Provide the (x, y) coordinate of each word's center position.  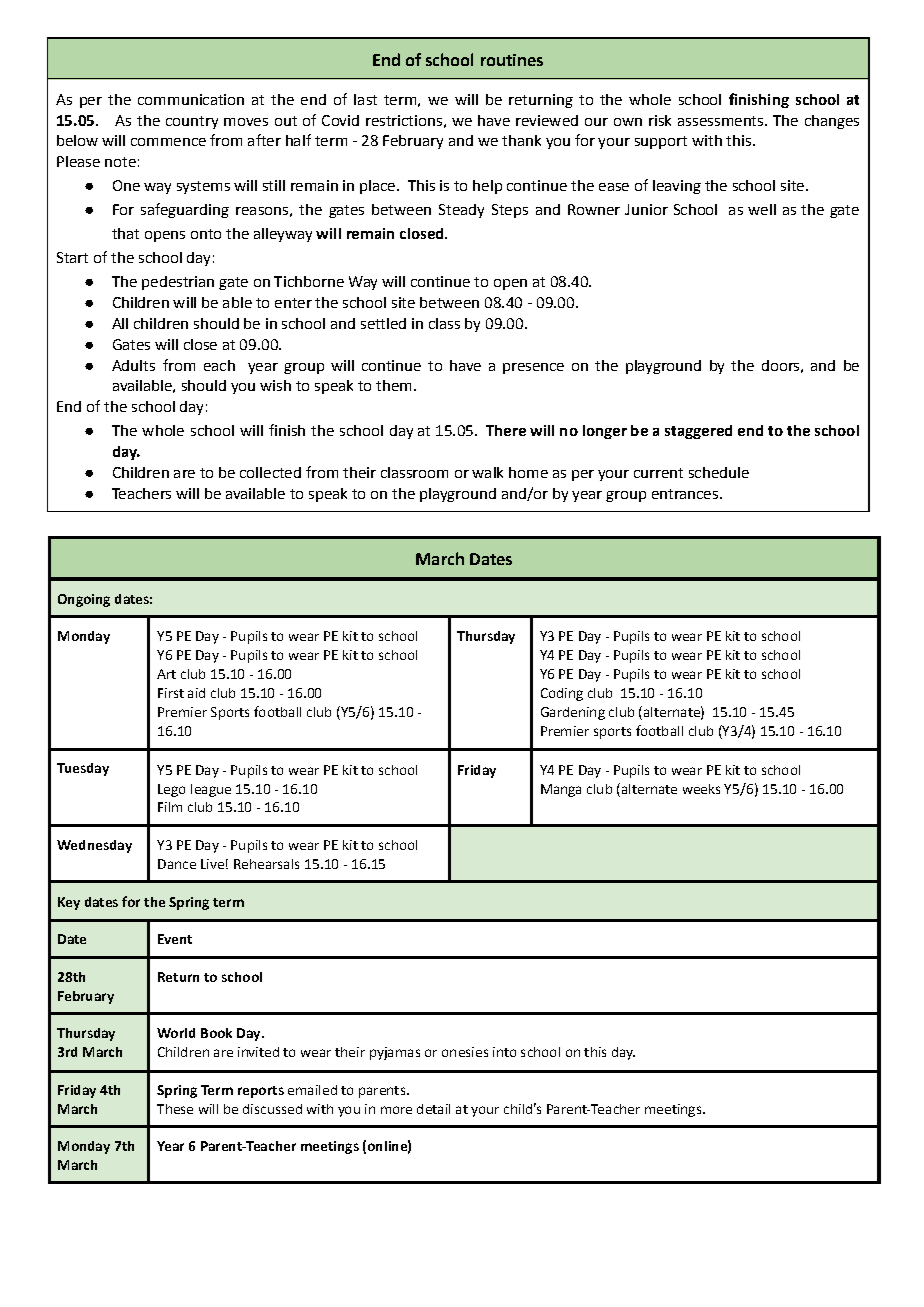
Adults (133, 365)
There (506, 430)
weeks (701, 789)
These (175, 1109)
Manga (561, 790)
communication (191, 99)
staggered (698, 432)
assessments (722, 121)
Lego (171, 790)
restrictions (404, 120)
